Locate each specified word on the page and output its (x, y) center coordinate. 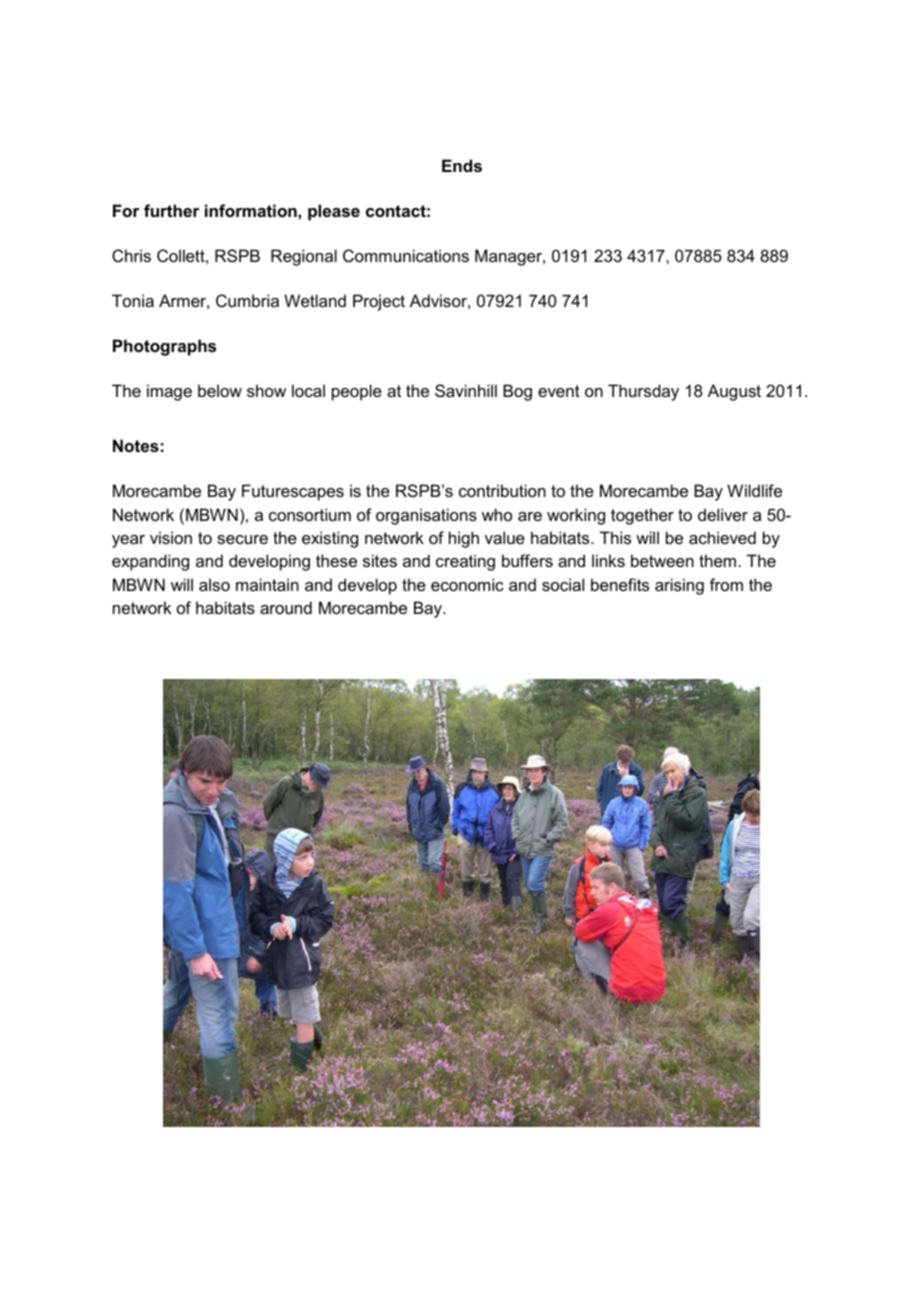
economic (467, 584)
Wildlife (754, 490)
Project (379, 302)
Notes (136, 445)
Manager (509, 257)
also (214, 584)
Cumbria (247, 300)
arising (679, 586)
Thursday (643, 392)
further (171, 210)
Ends (462, 165)
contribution (502, 490)
